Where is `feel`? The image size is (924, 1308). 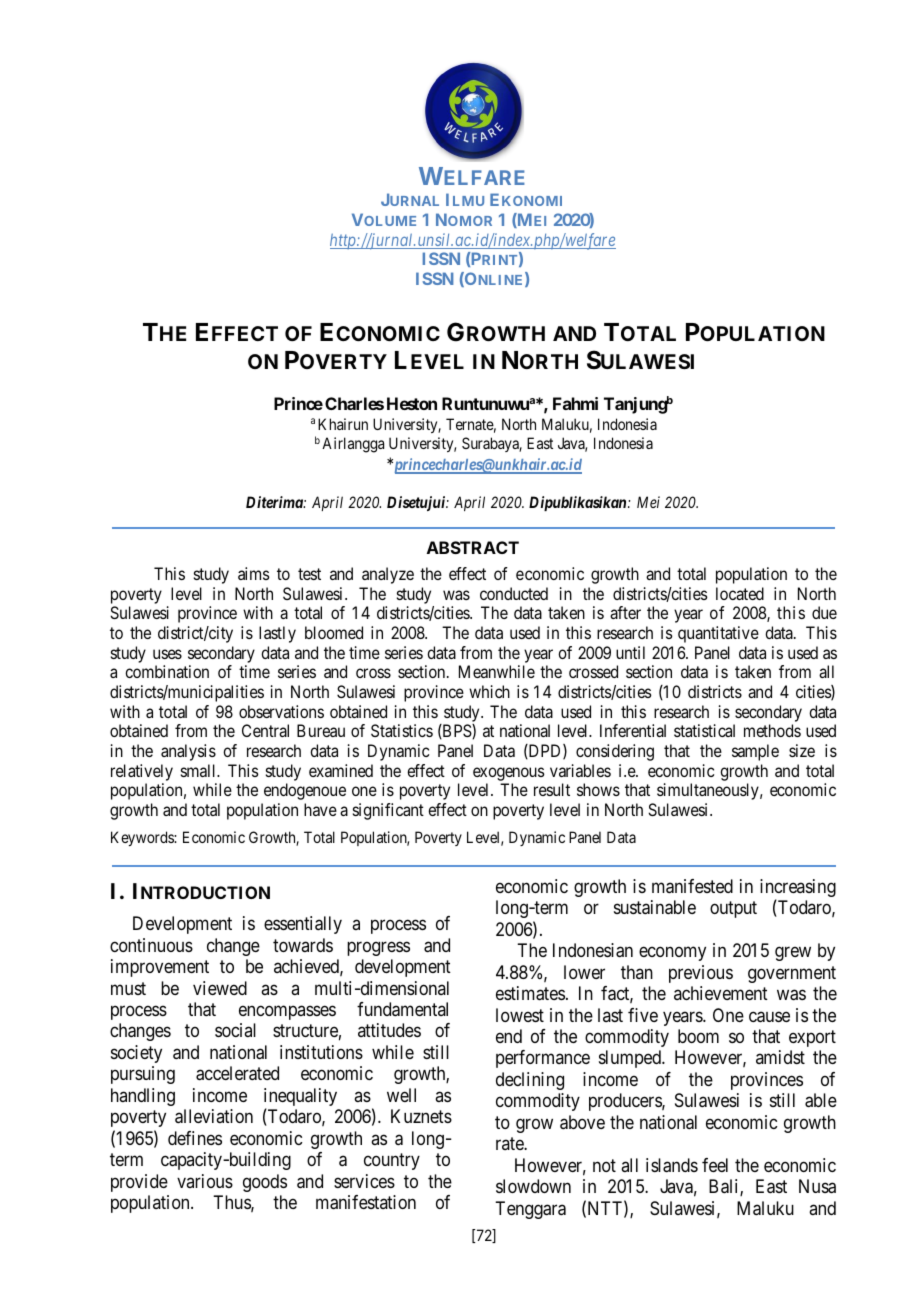
feel is located at coordinates (715, 1165).
